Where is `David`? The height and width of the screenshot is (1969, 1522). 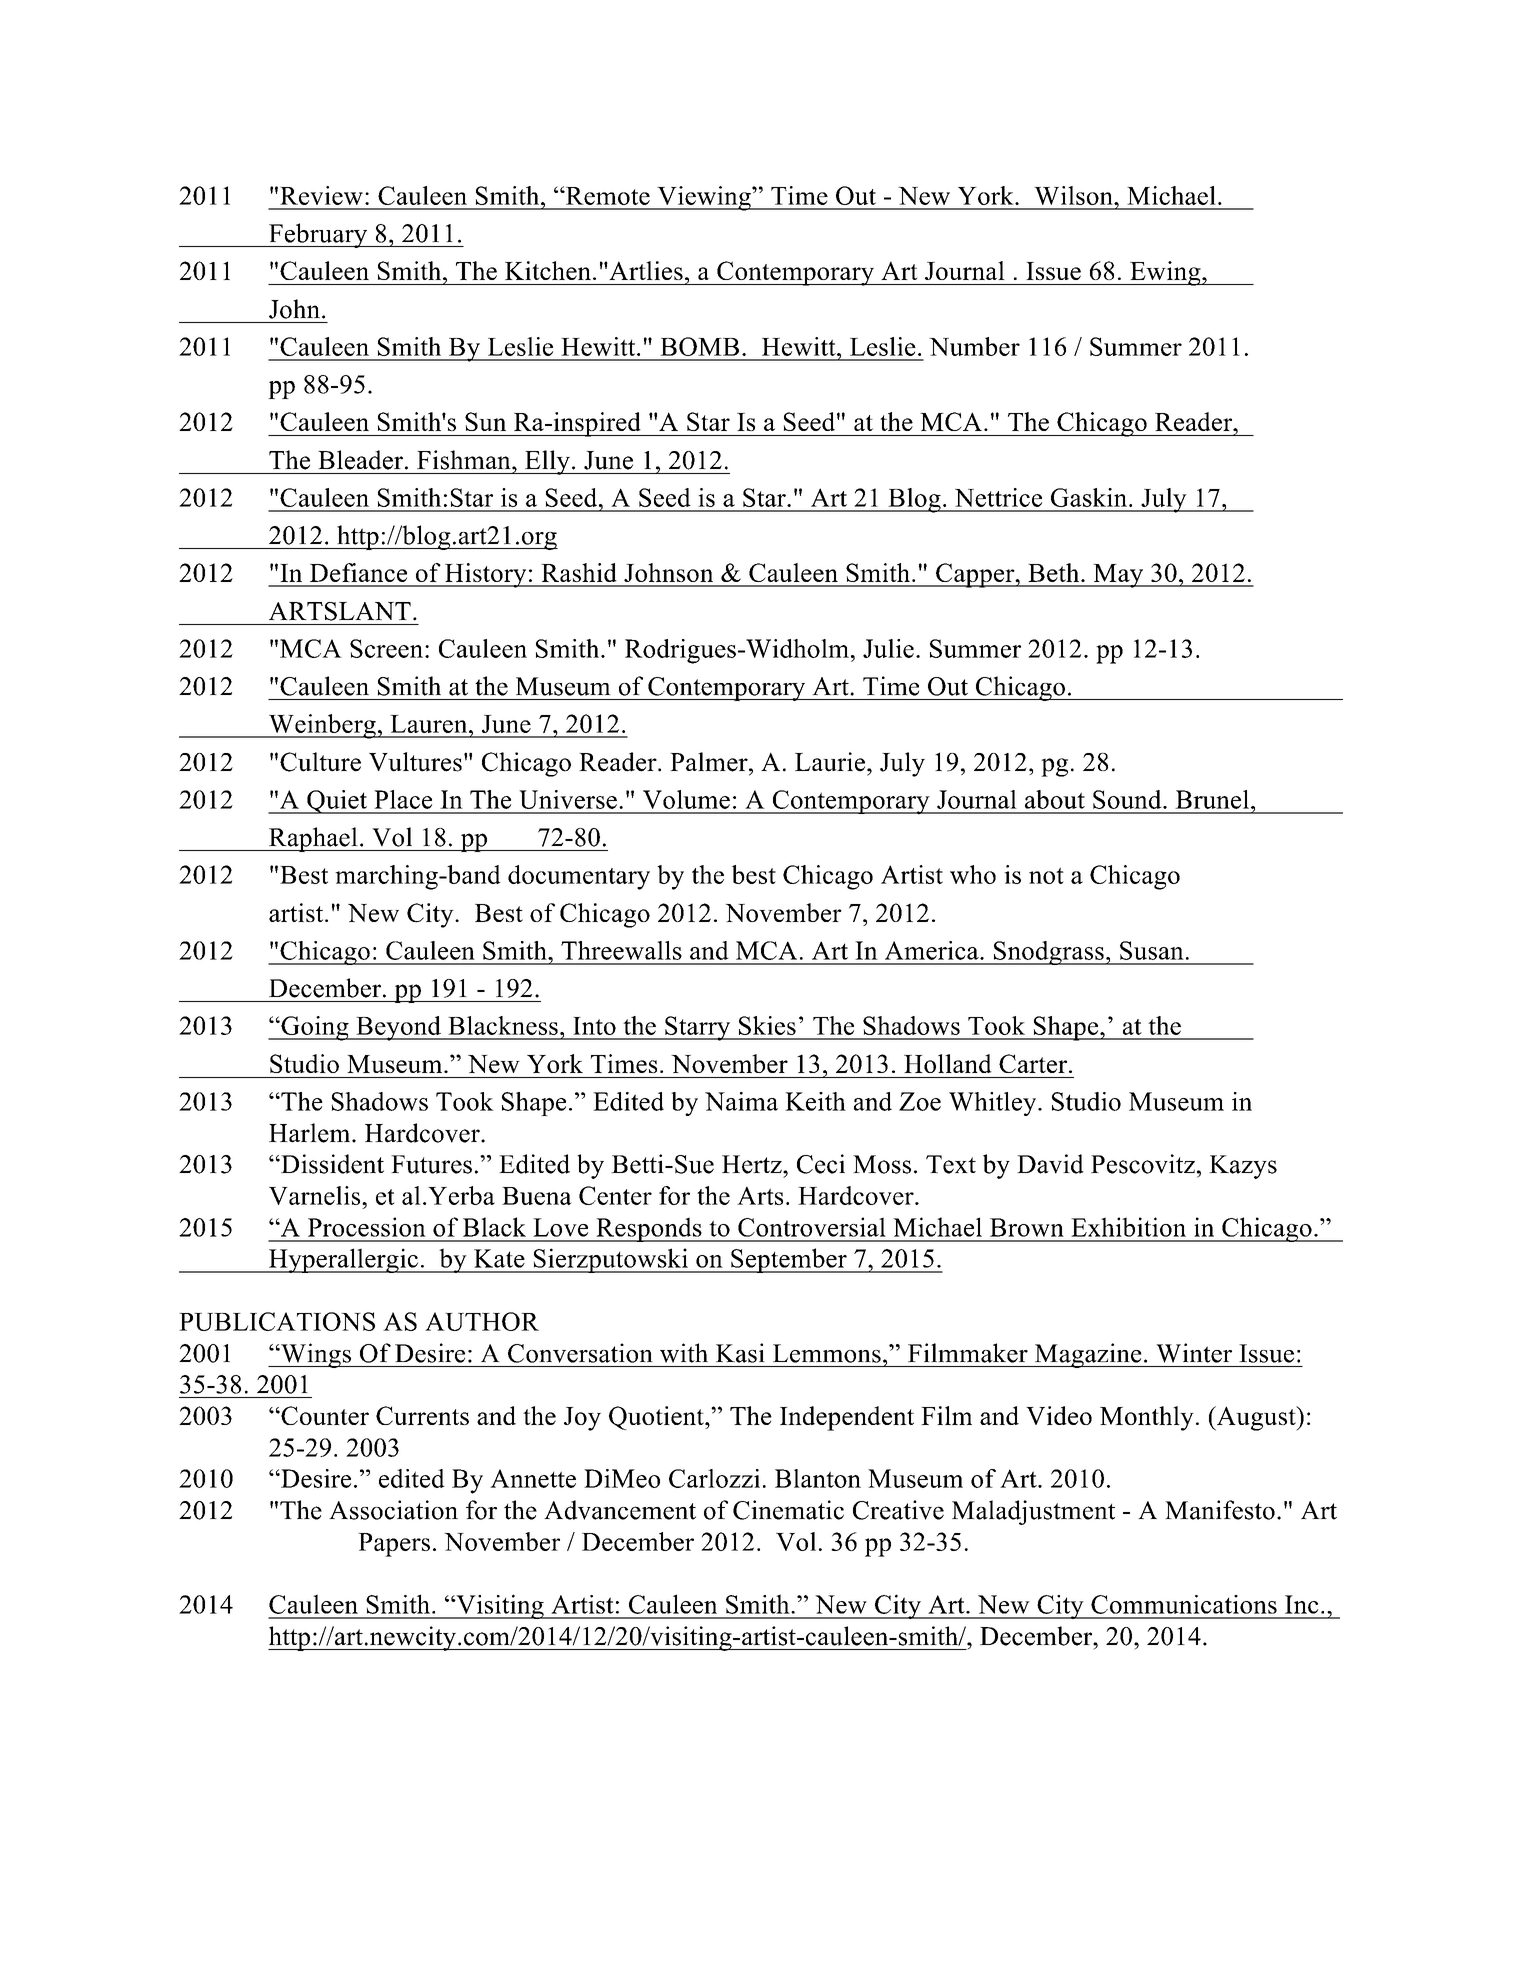 David is located at coordinates (1050, 1164).
